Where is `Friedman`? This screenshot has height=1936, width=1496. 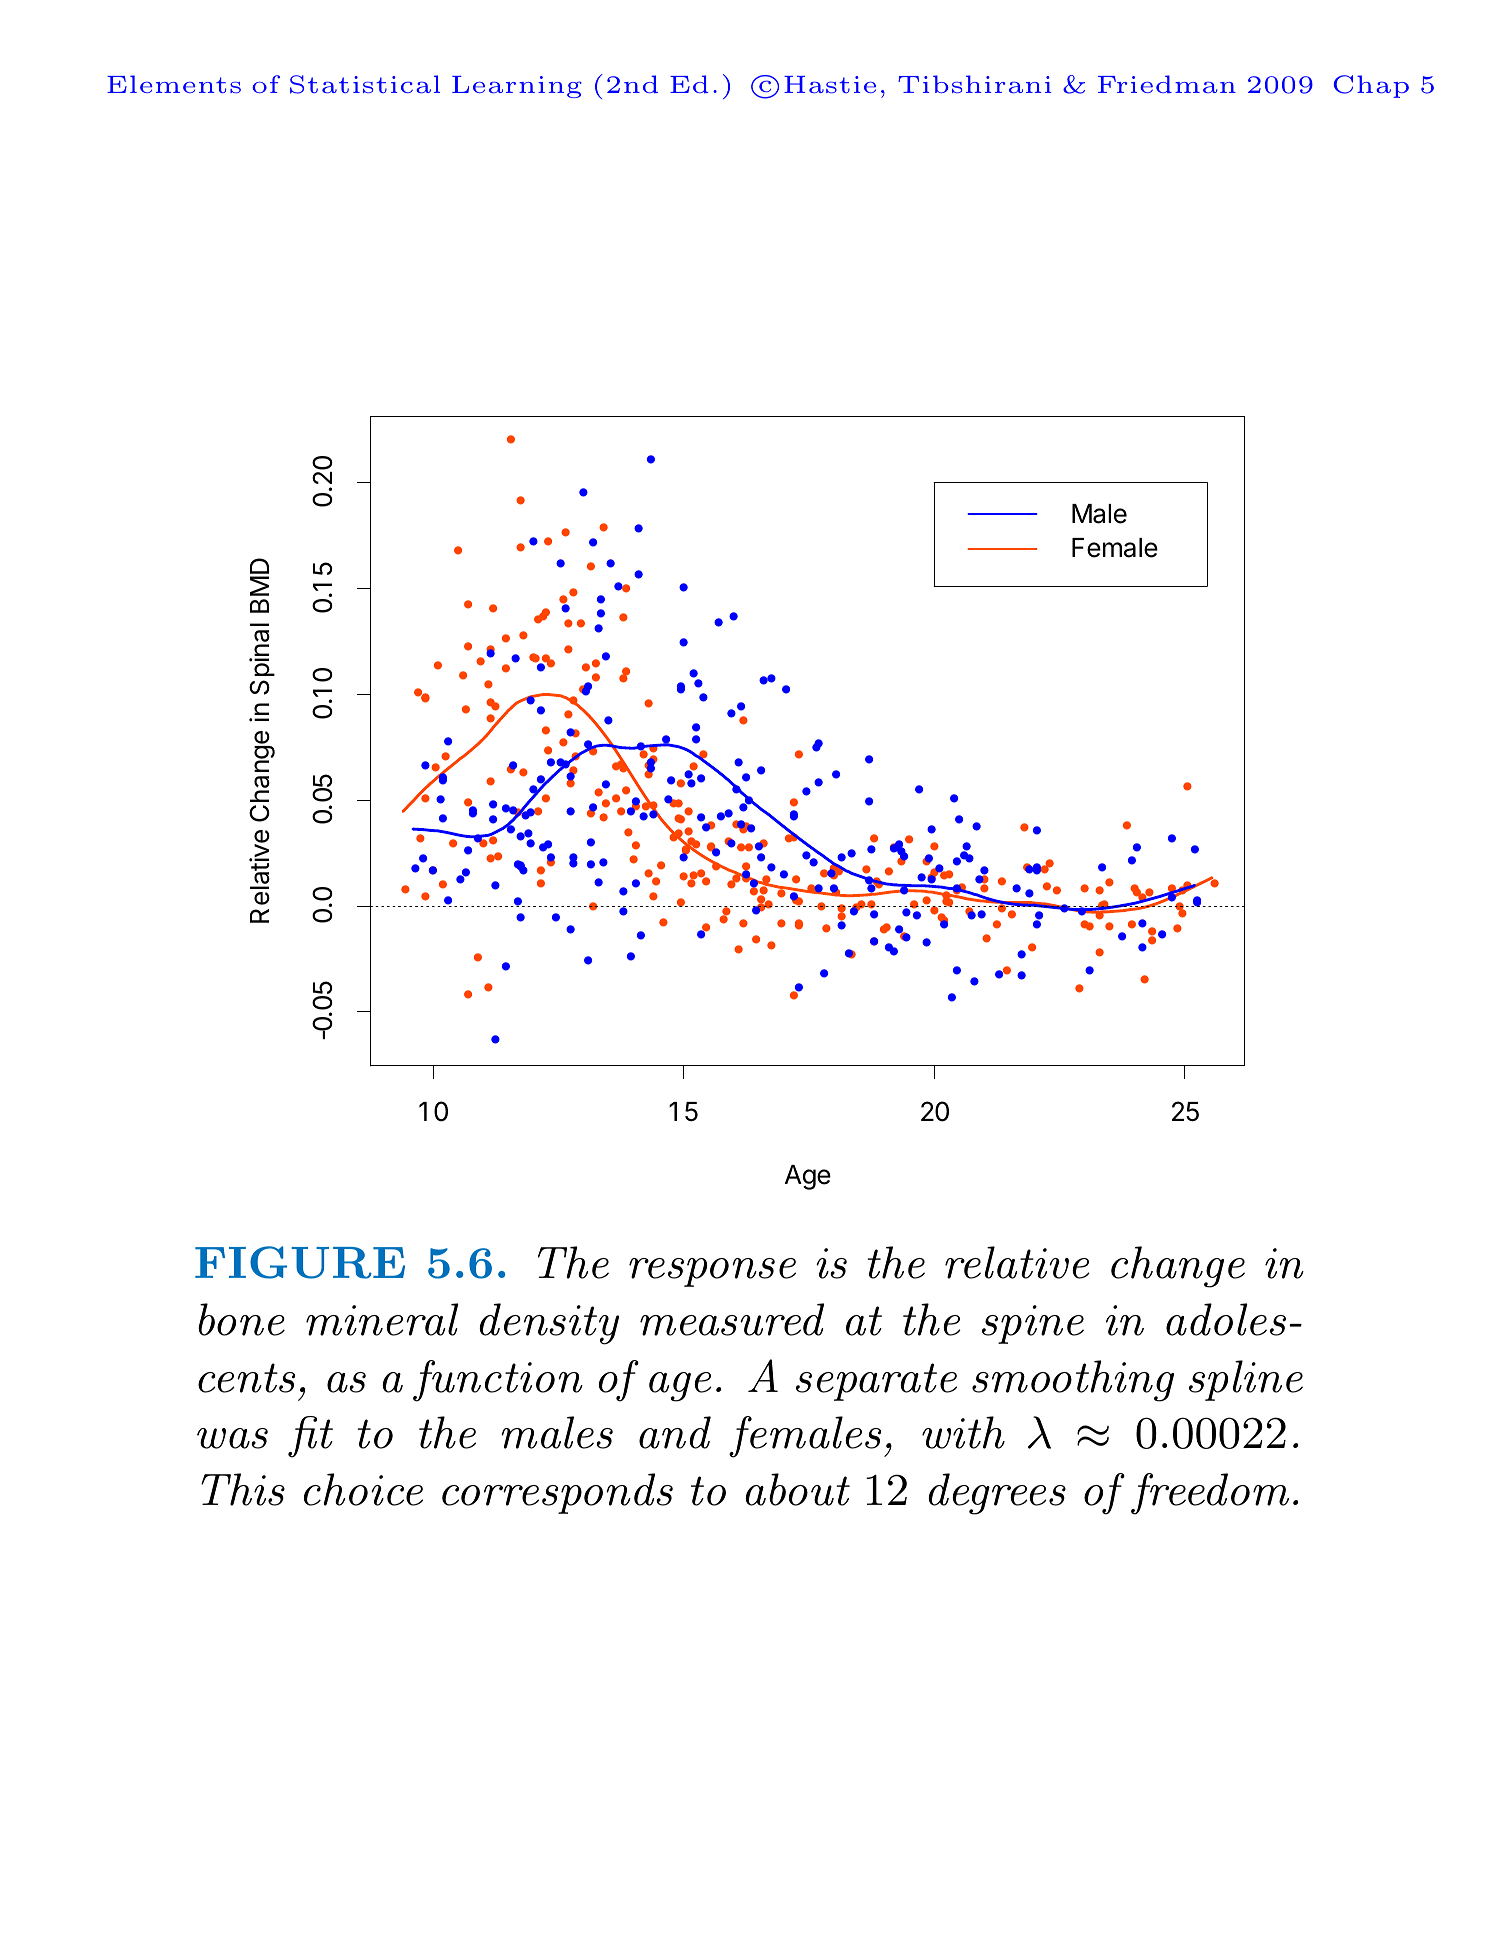 Friedman is located at coordinates (1167, 84).
